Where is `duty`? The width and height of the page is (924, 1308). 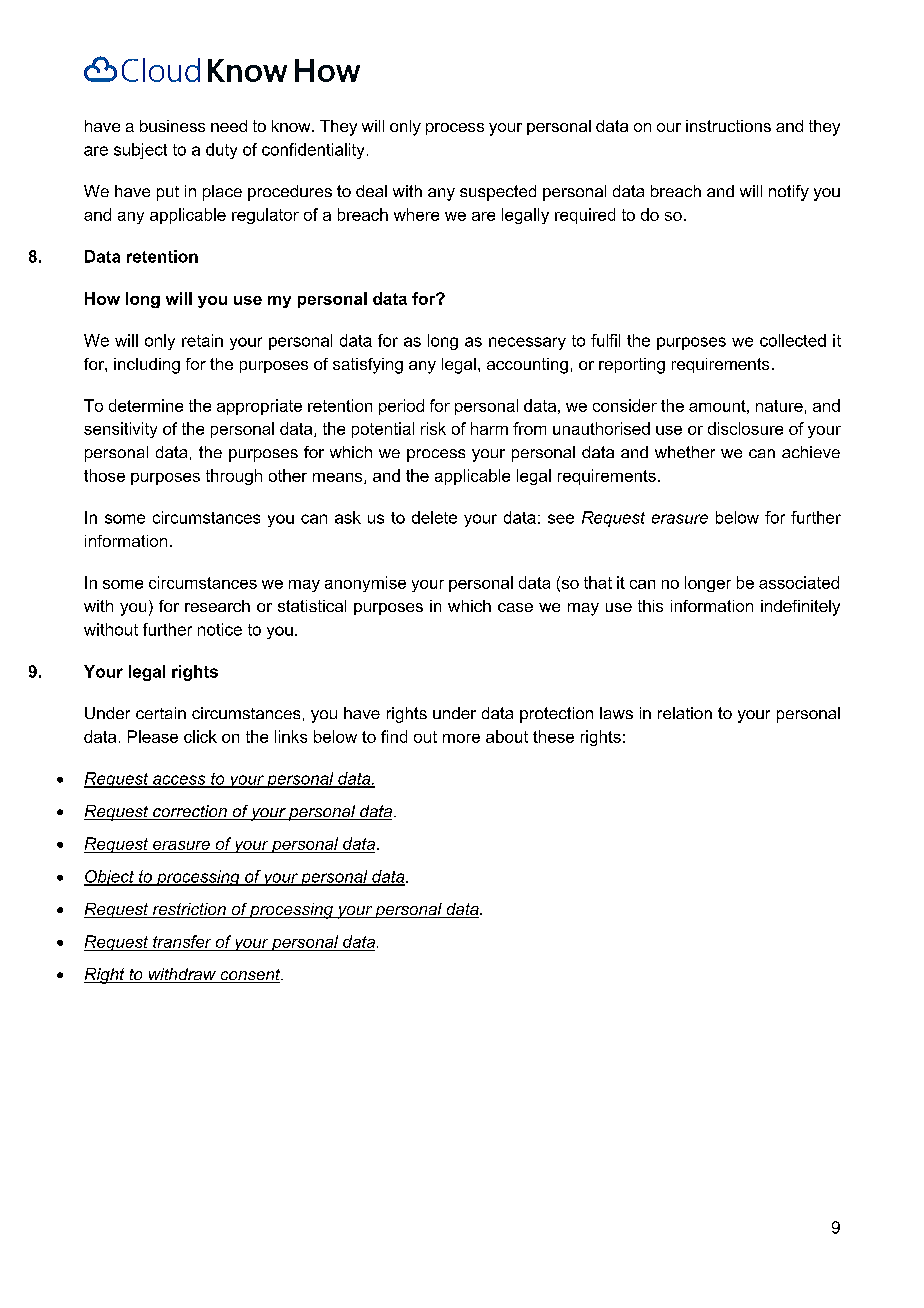
duty is located at coordinates (221, 151).
